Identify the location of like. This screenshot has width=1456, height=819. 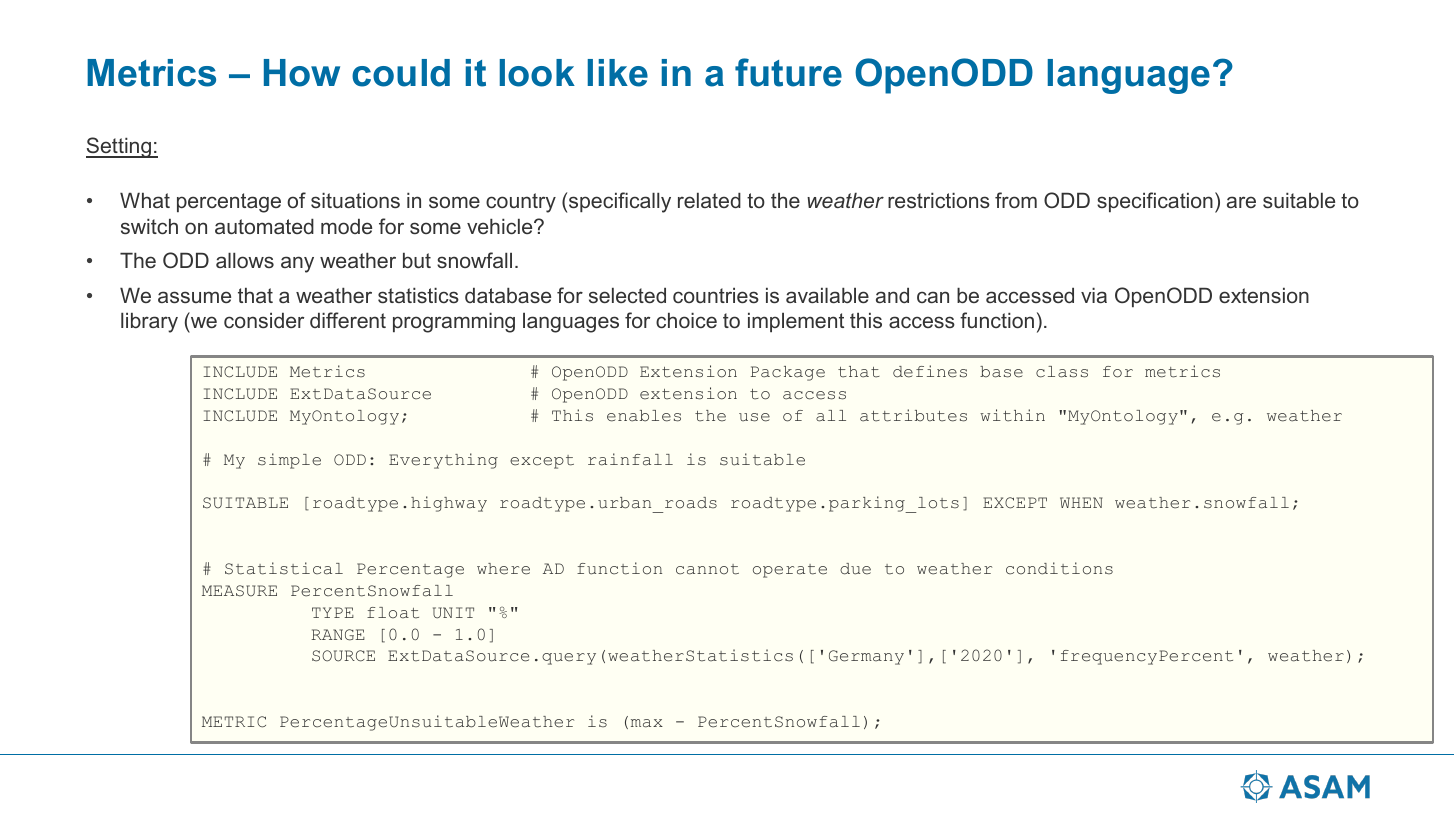
(618, 73).
